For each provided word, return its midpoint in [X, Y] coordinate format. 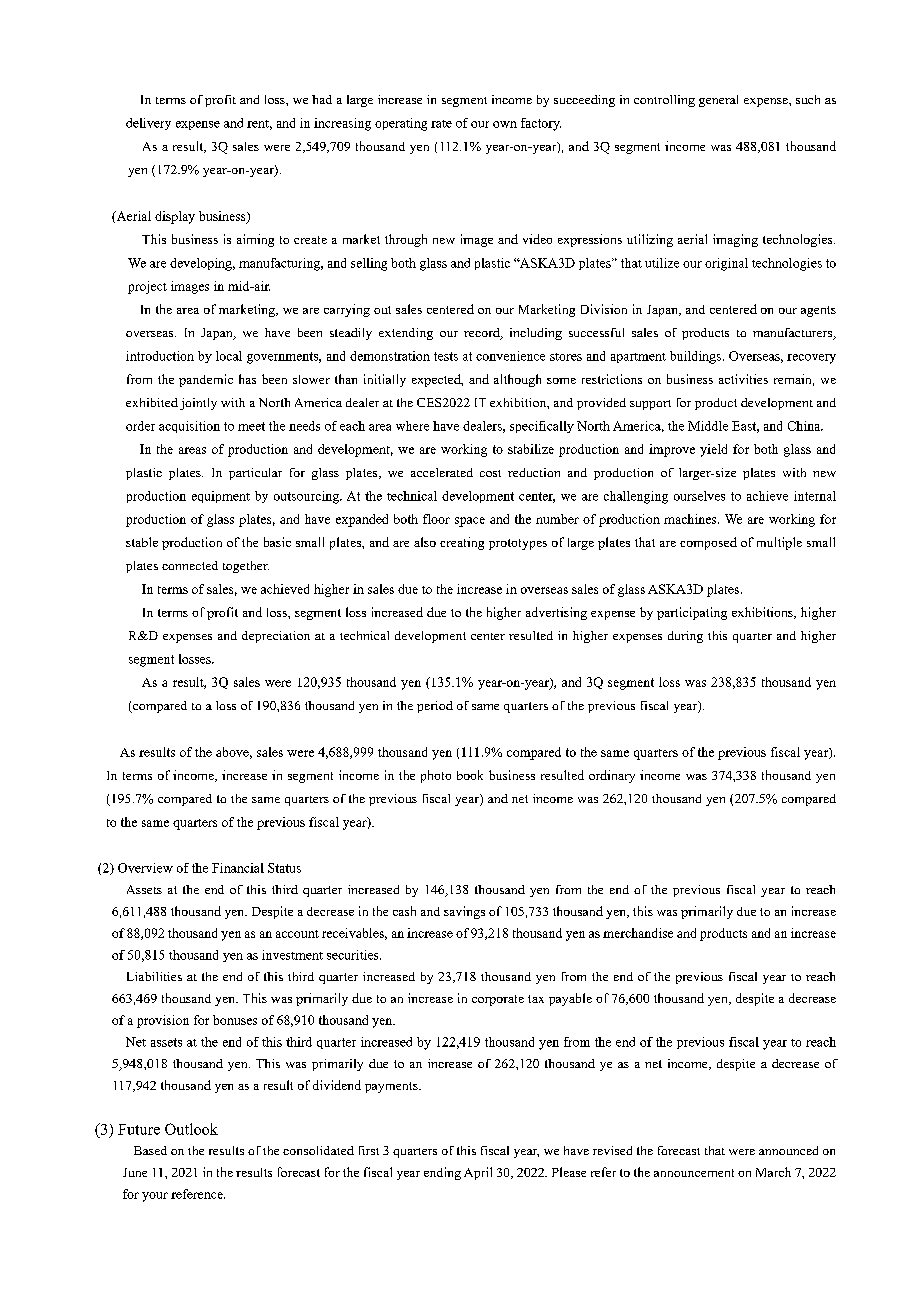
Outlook [191, 1129]
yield [713, 450]
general [718, 101]
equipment [221, 497]
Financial [238, 868]
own [505, 124]
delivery [148, 124]
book [470, 775]
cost [490, 473]
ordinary [612, 776]
